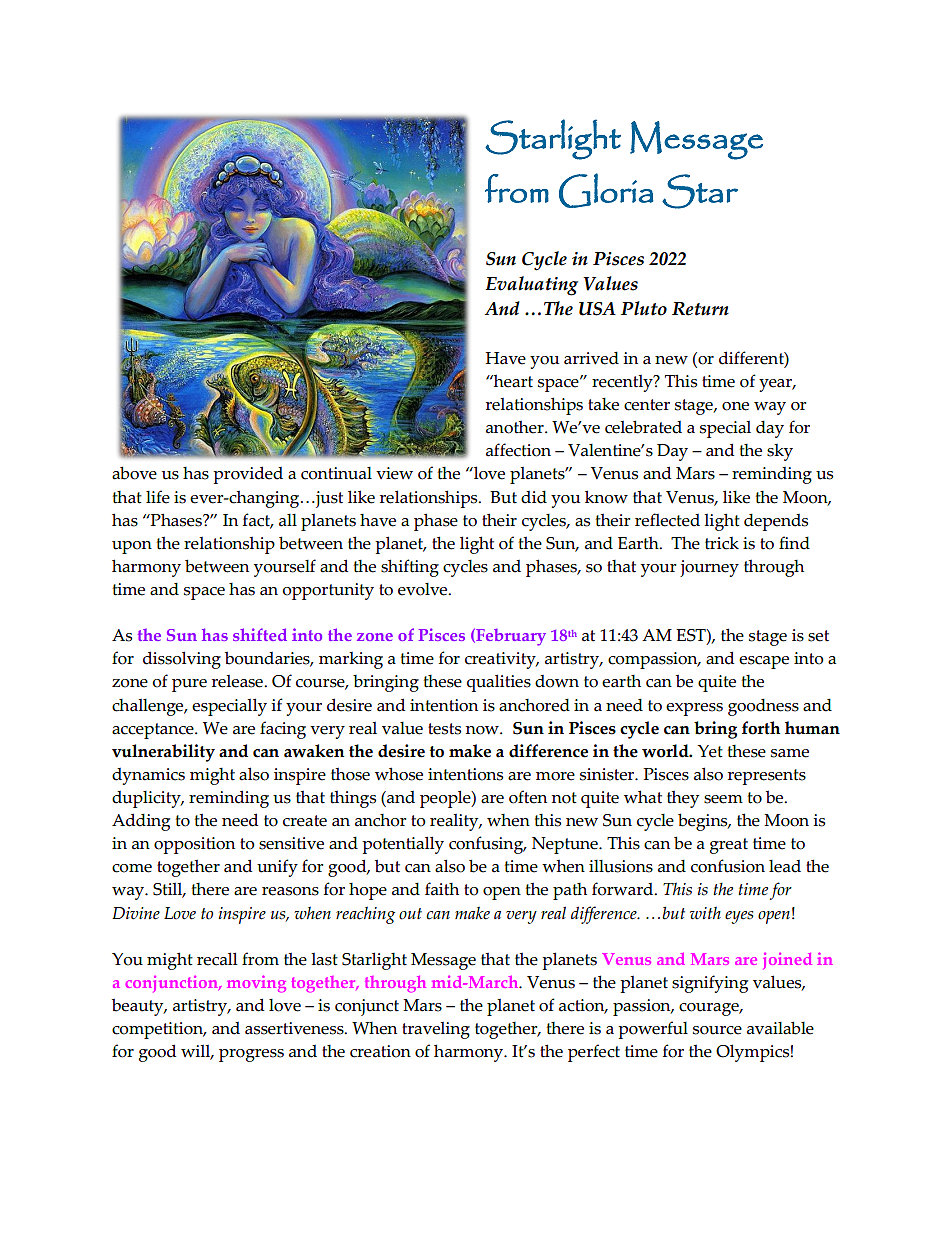 The image size is (952, 1233). What do you see at coordinates (510, 637) in the screenshot?
I see `February` at bounding box center [510, 637].
